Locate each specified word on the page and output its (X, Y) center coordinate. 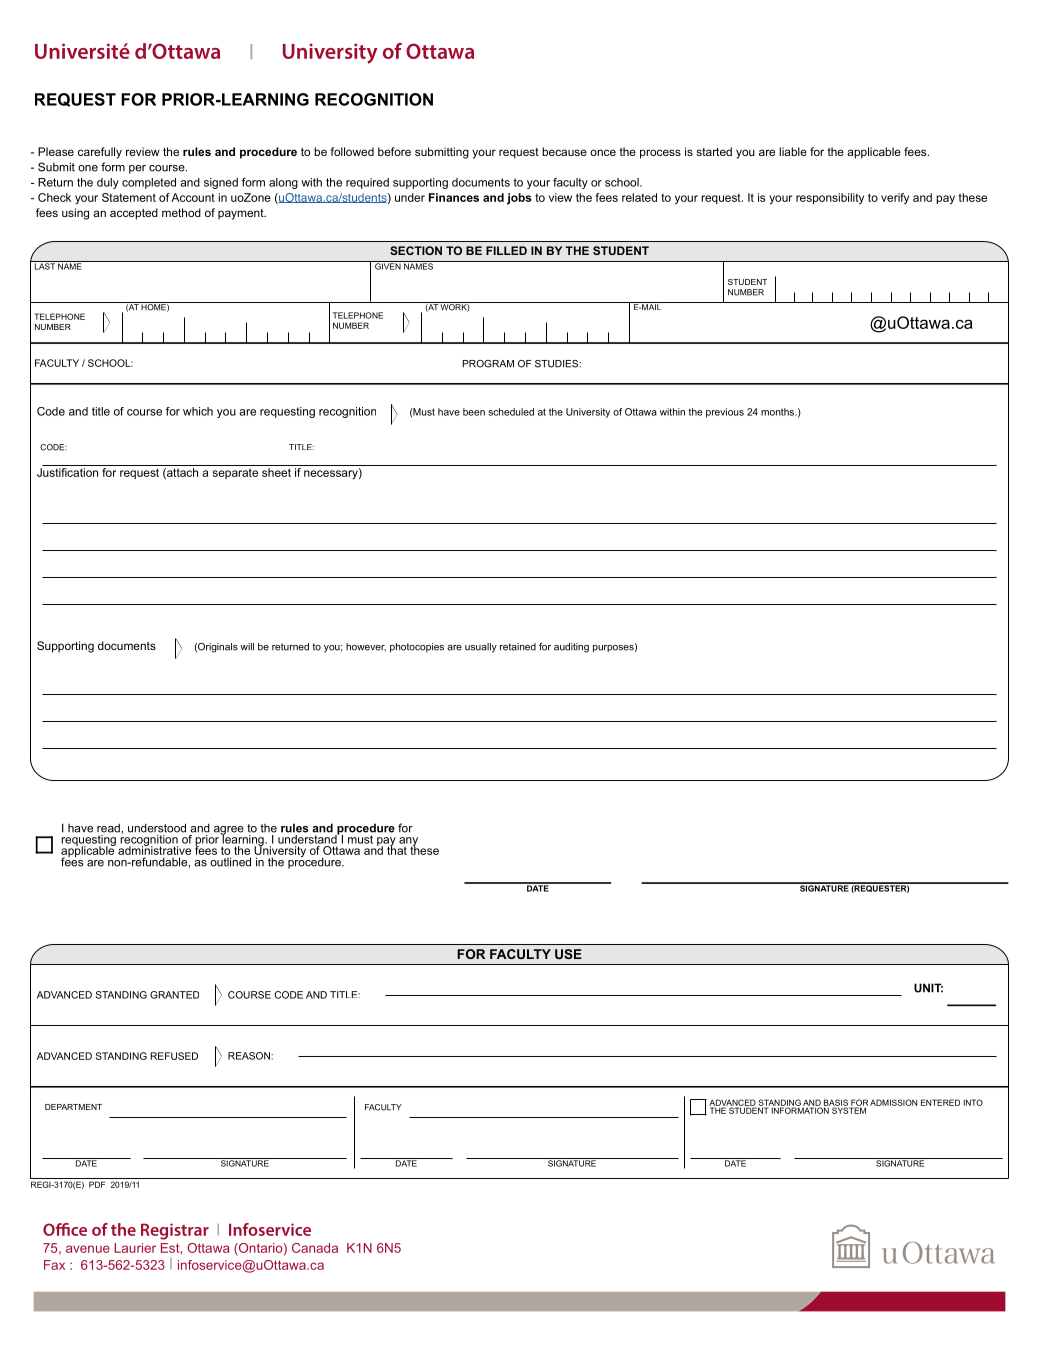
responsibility (830, 198)
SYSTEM (850, 1109)
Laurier (135, 1248)
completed (149, 183)
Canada (315, 1248)
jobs (519, 199)
